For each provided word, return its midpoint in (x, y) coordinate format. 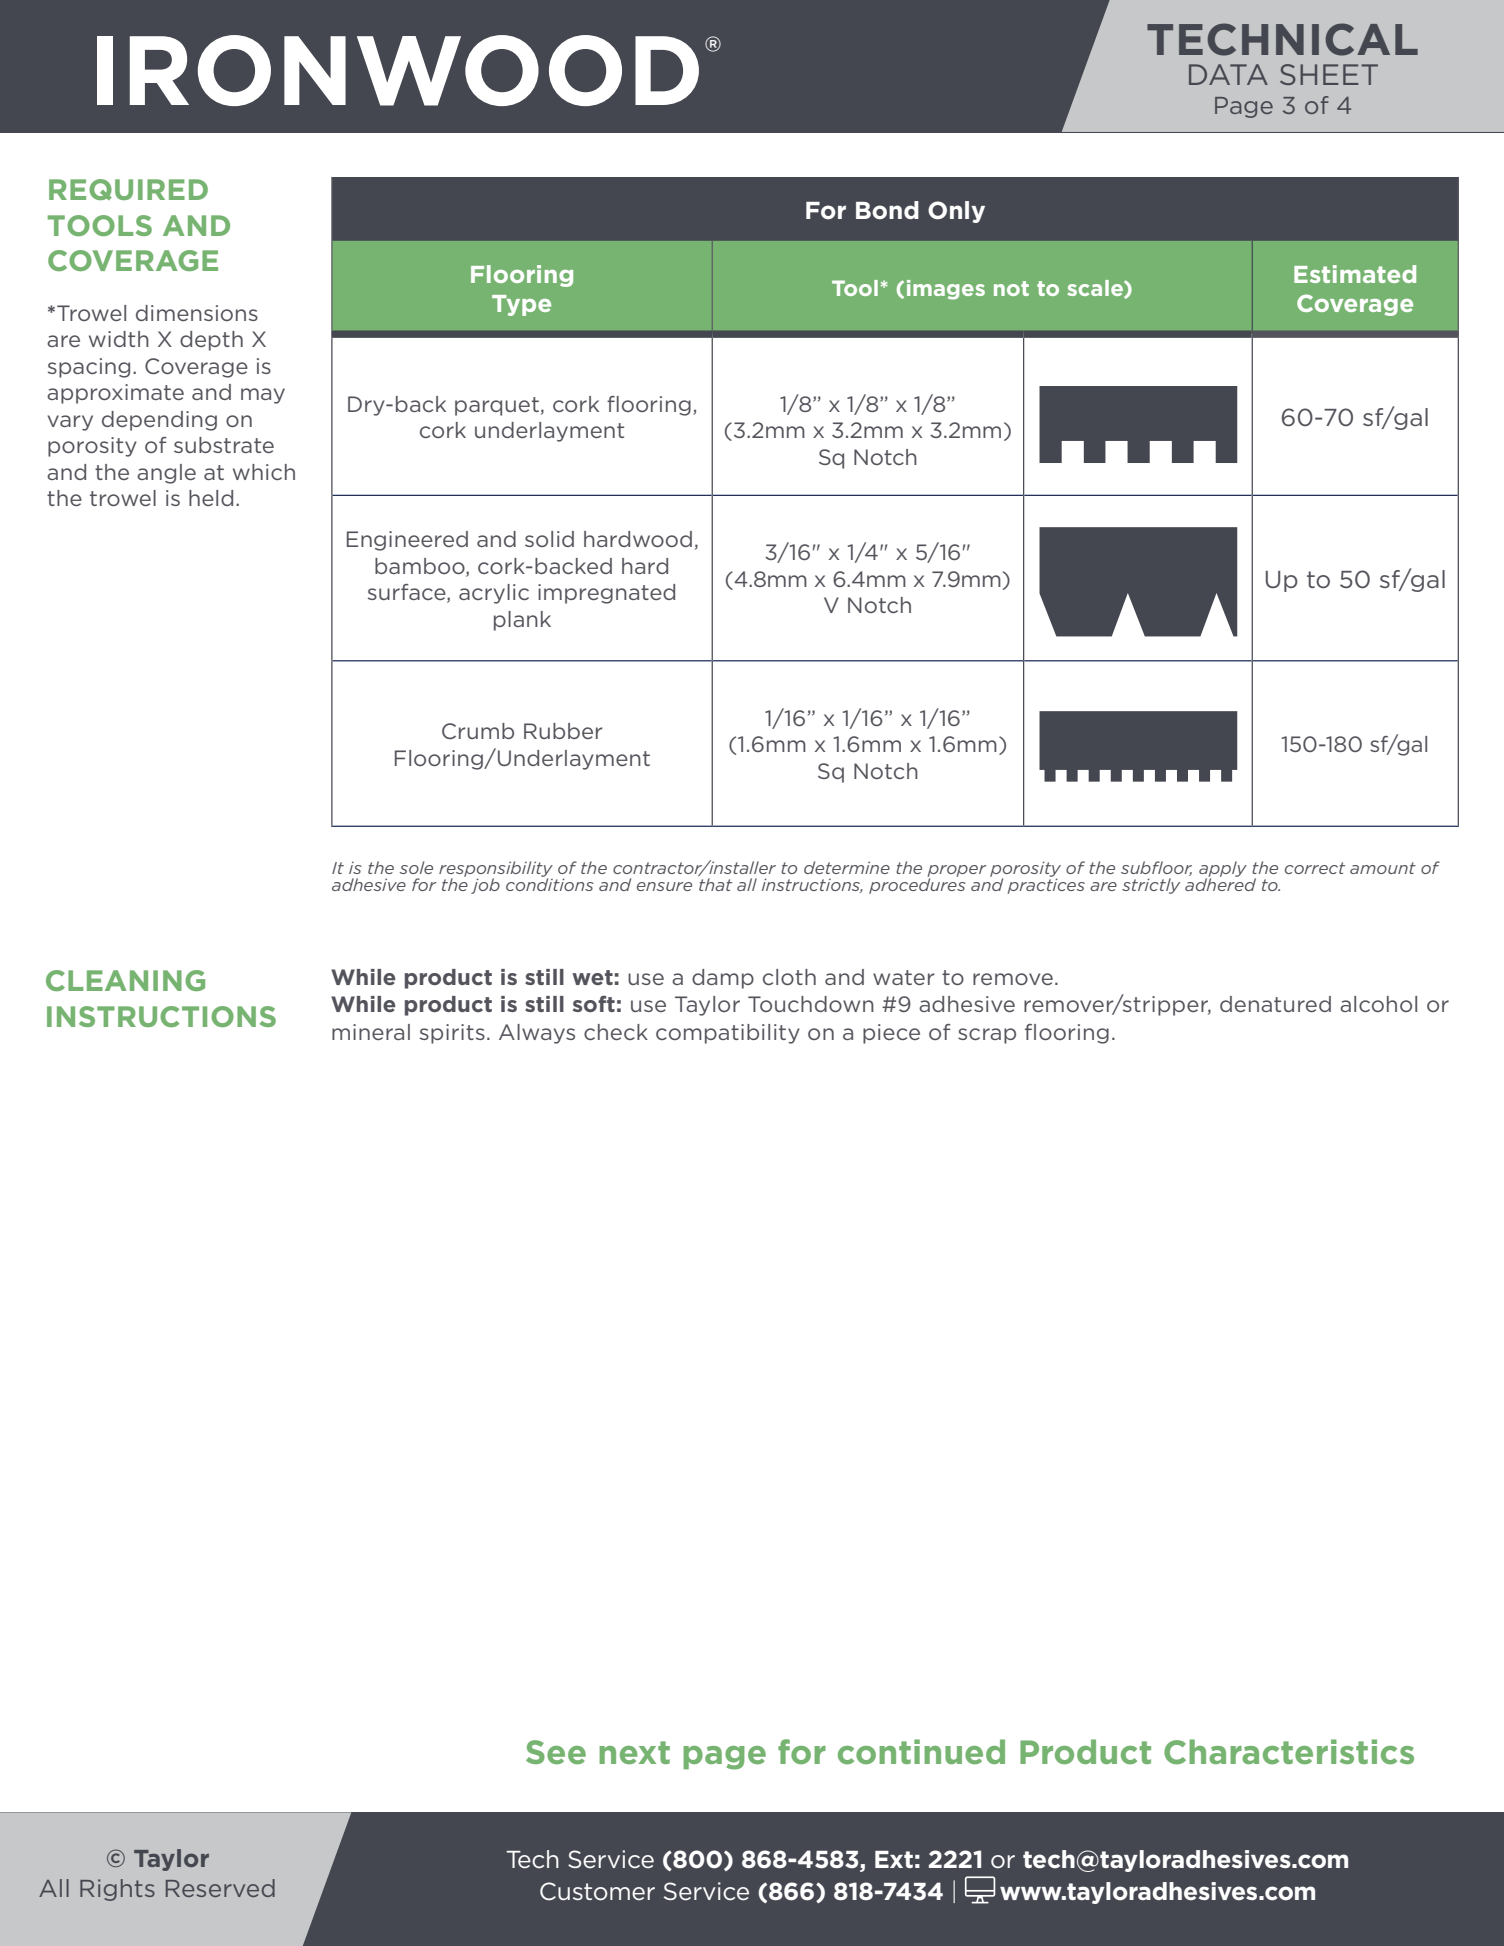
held (211, 498)
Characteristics (1289, 1752)
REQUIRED (128, 189)
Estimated (1355, 274)
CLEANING (125, 980)
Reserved (220, 1888)
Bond (887, 210)
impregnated (606, 594)
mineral (371, 1032)
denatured (1275, 1004)
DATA (1228, 74)
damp (723, 979)
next (634, 1752)
